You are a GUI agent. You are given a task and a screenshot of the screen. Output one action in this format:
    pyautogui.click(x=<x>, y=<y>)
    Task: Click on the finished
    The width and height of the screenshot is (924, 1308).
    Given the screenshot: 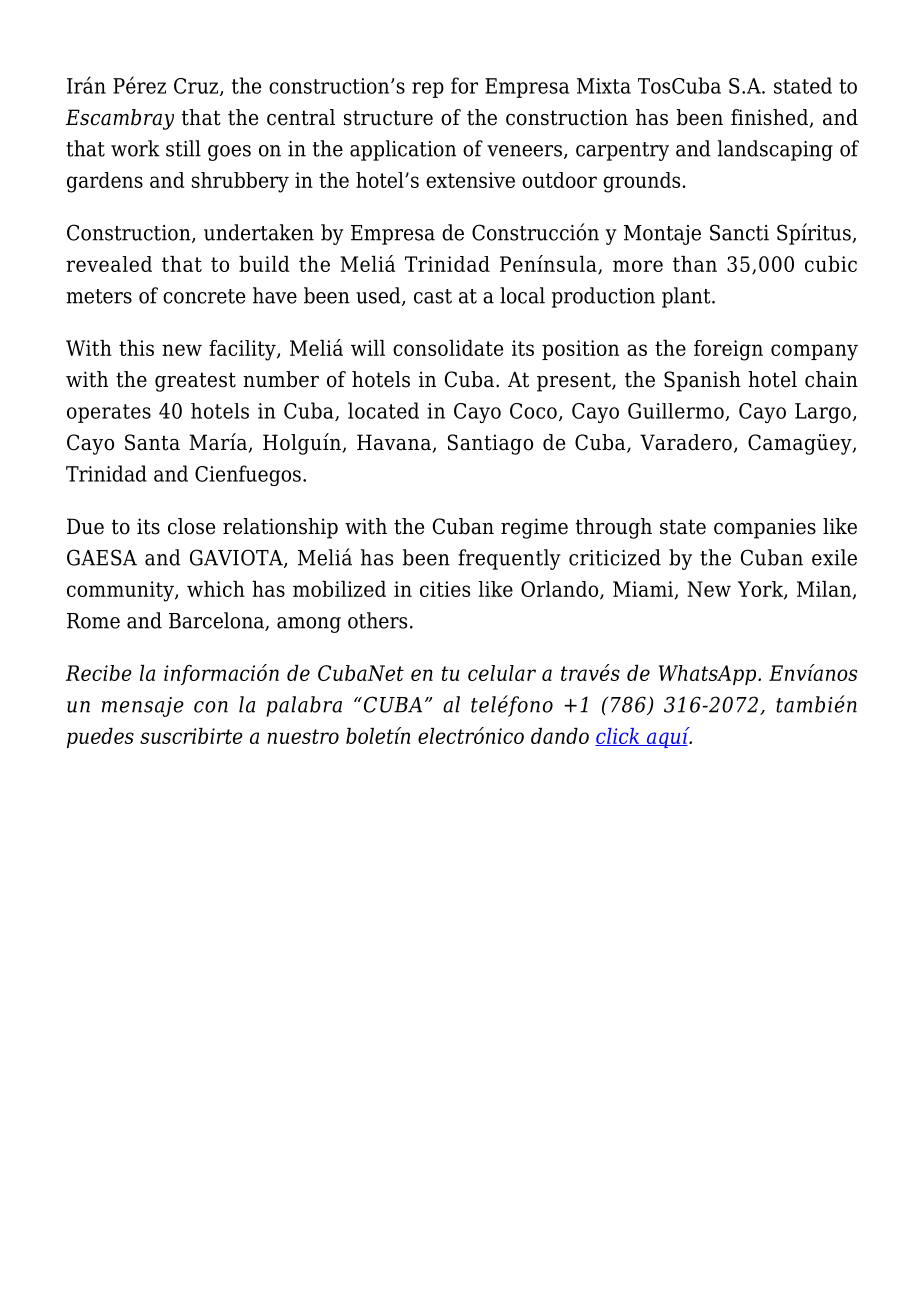 What is the action you would take?
    pyautogui.click(x=771, y=118)
